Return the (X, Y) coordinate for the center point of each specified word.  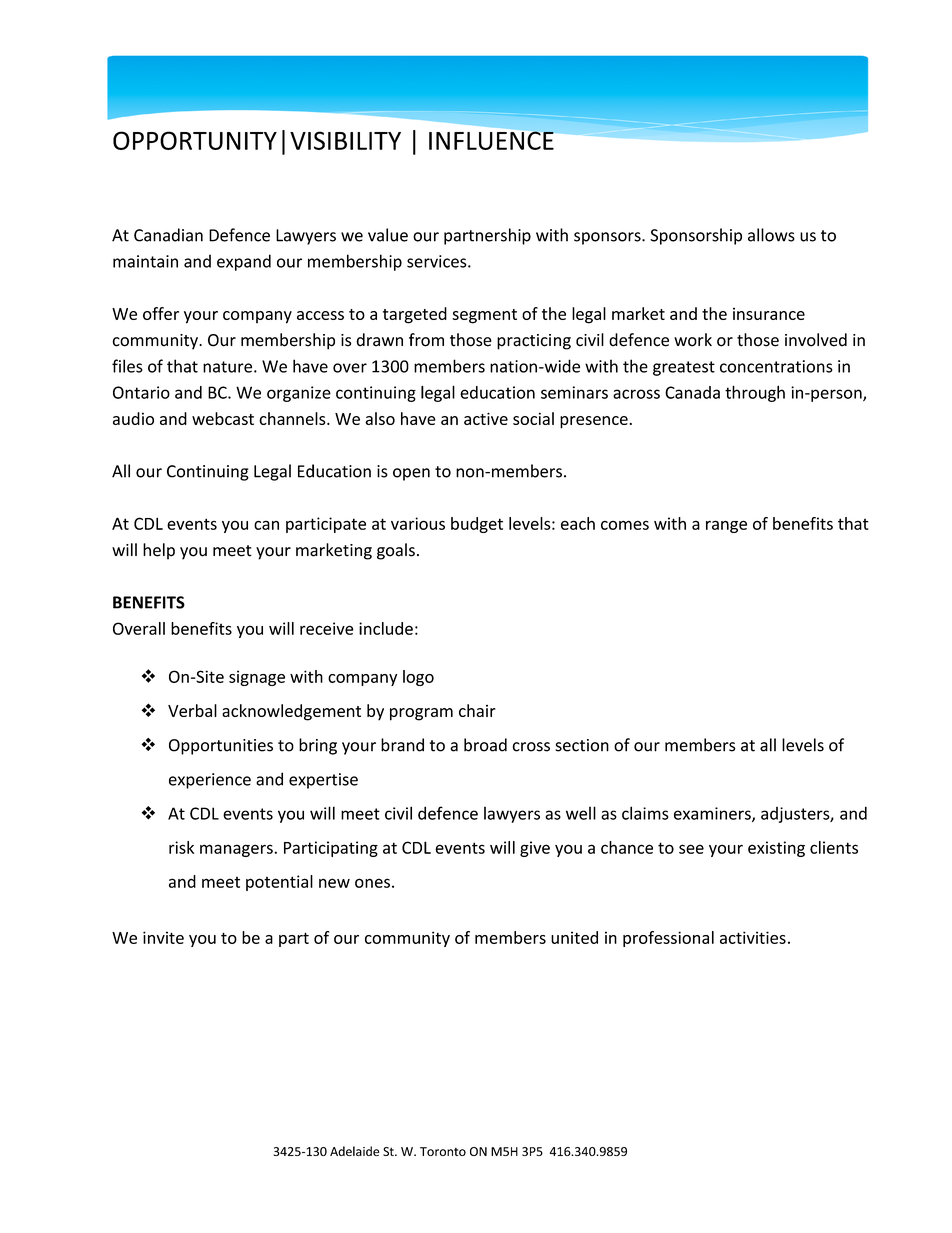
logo (418, 678)
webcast (223, 418)
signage (257, 678)
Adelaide (354, 1151)
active (486, 418)
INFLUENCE (492, 139)
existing (776, 849)
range (726, 526)
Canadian (168, 235)
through (755, 393)
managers (237, 850)
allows (771, 235)
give (535, 849)
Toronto (443, 1151)
